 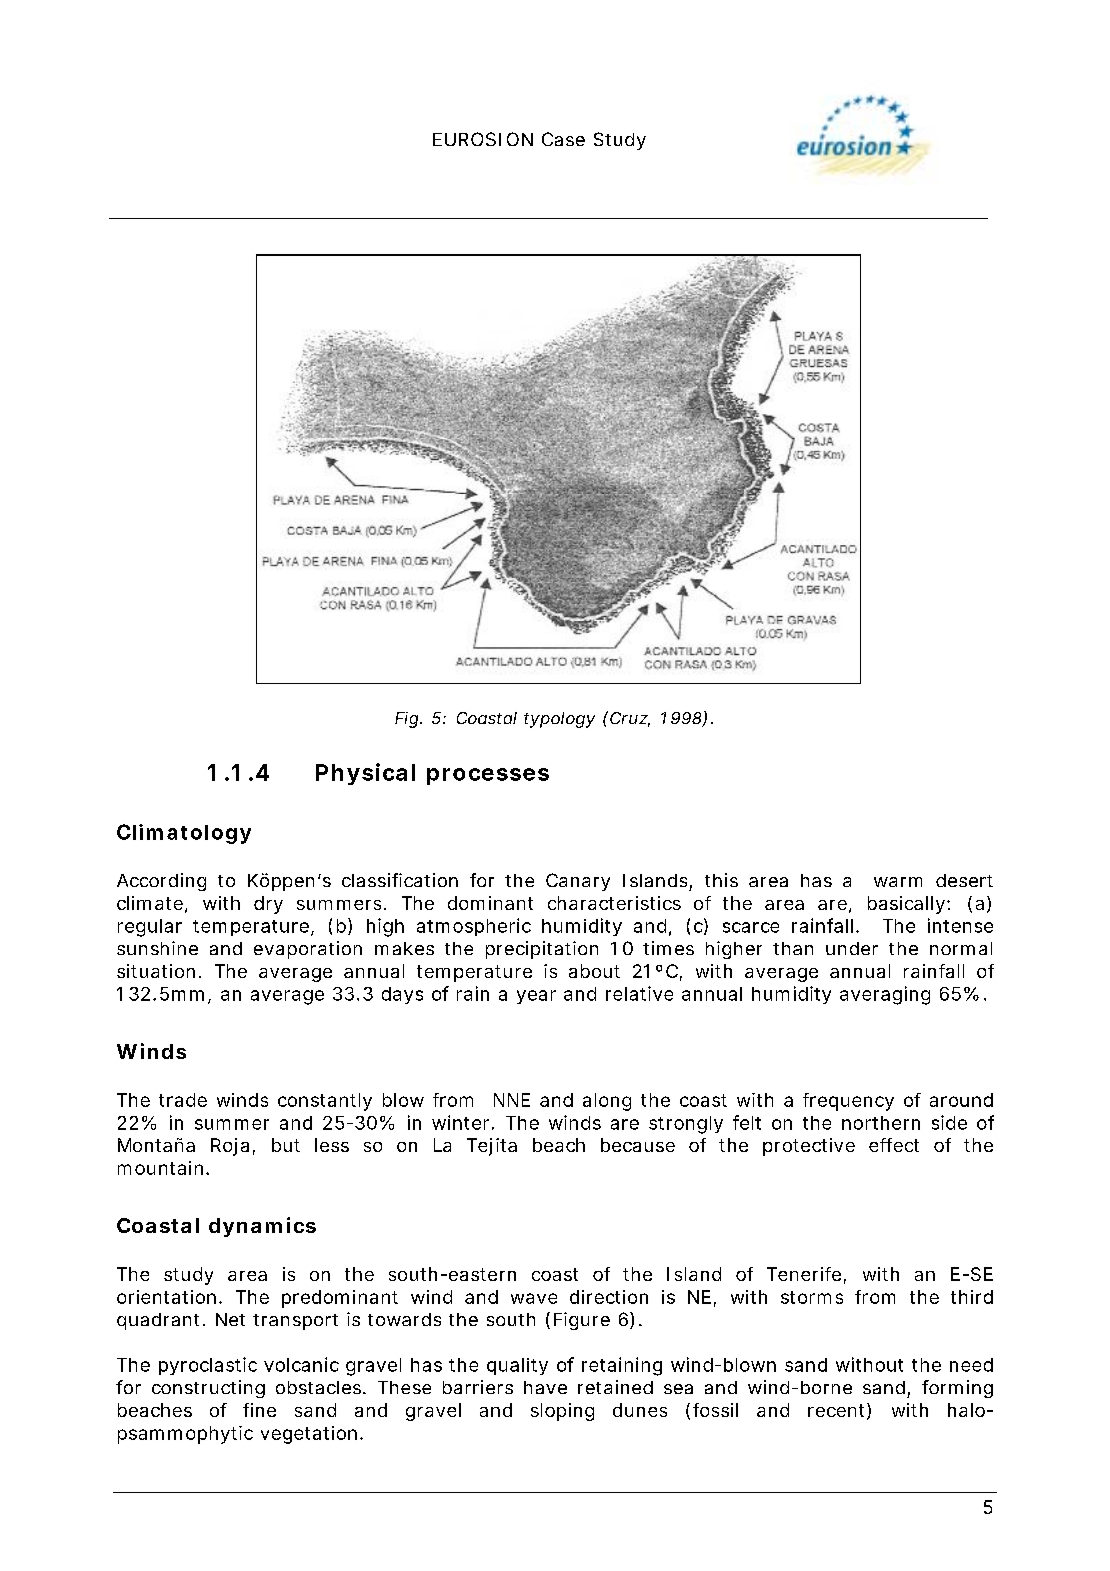 What do you see at coordinates (545, 1387) in the document?
I see `have` at bounding box center [545, 1387].
